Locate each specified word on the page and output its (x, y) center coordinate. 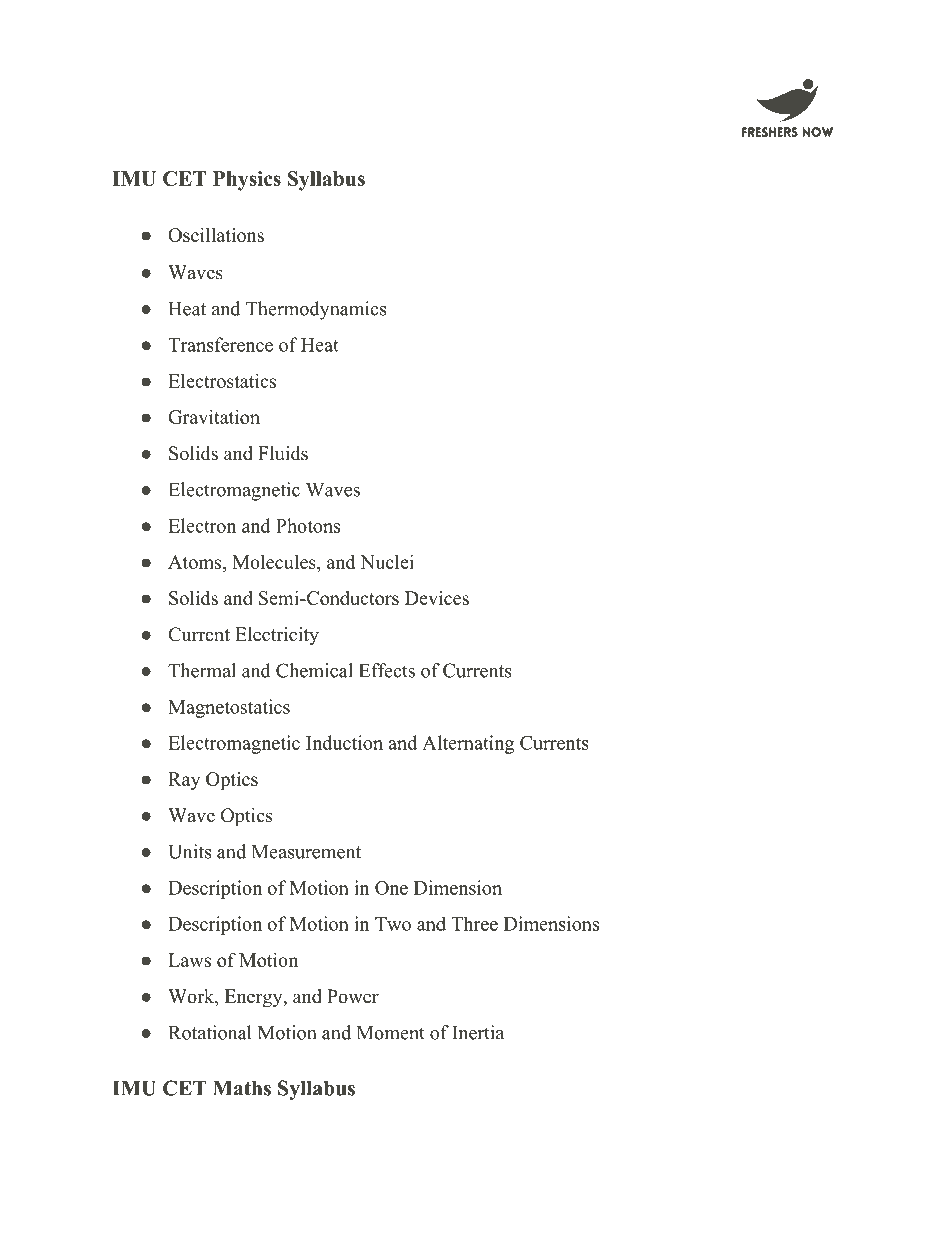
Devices (437, 598)
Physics (247, 181)
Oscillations (216, 234)
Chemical (314, 670)
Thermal (202, 670)
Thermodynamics (316, 310)
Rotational (210, 1032)
